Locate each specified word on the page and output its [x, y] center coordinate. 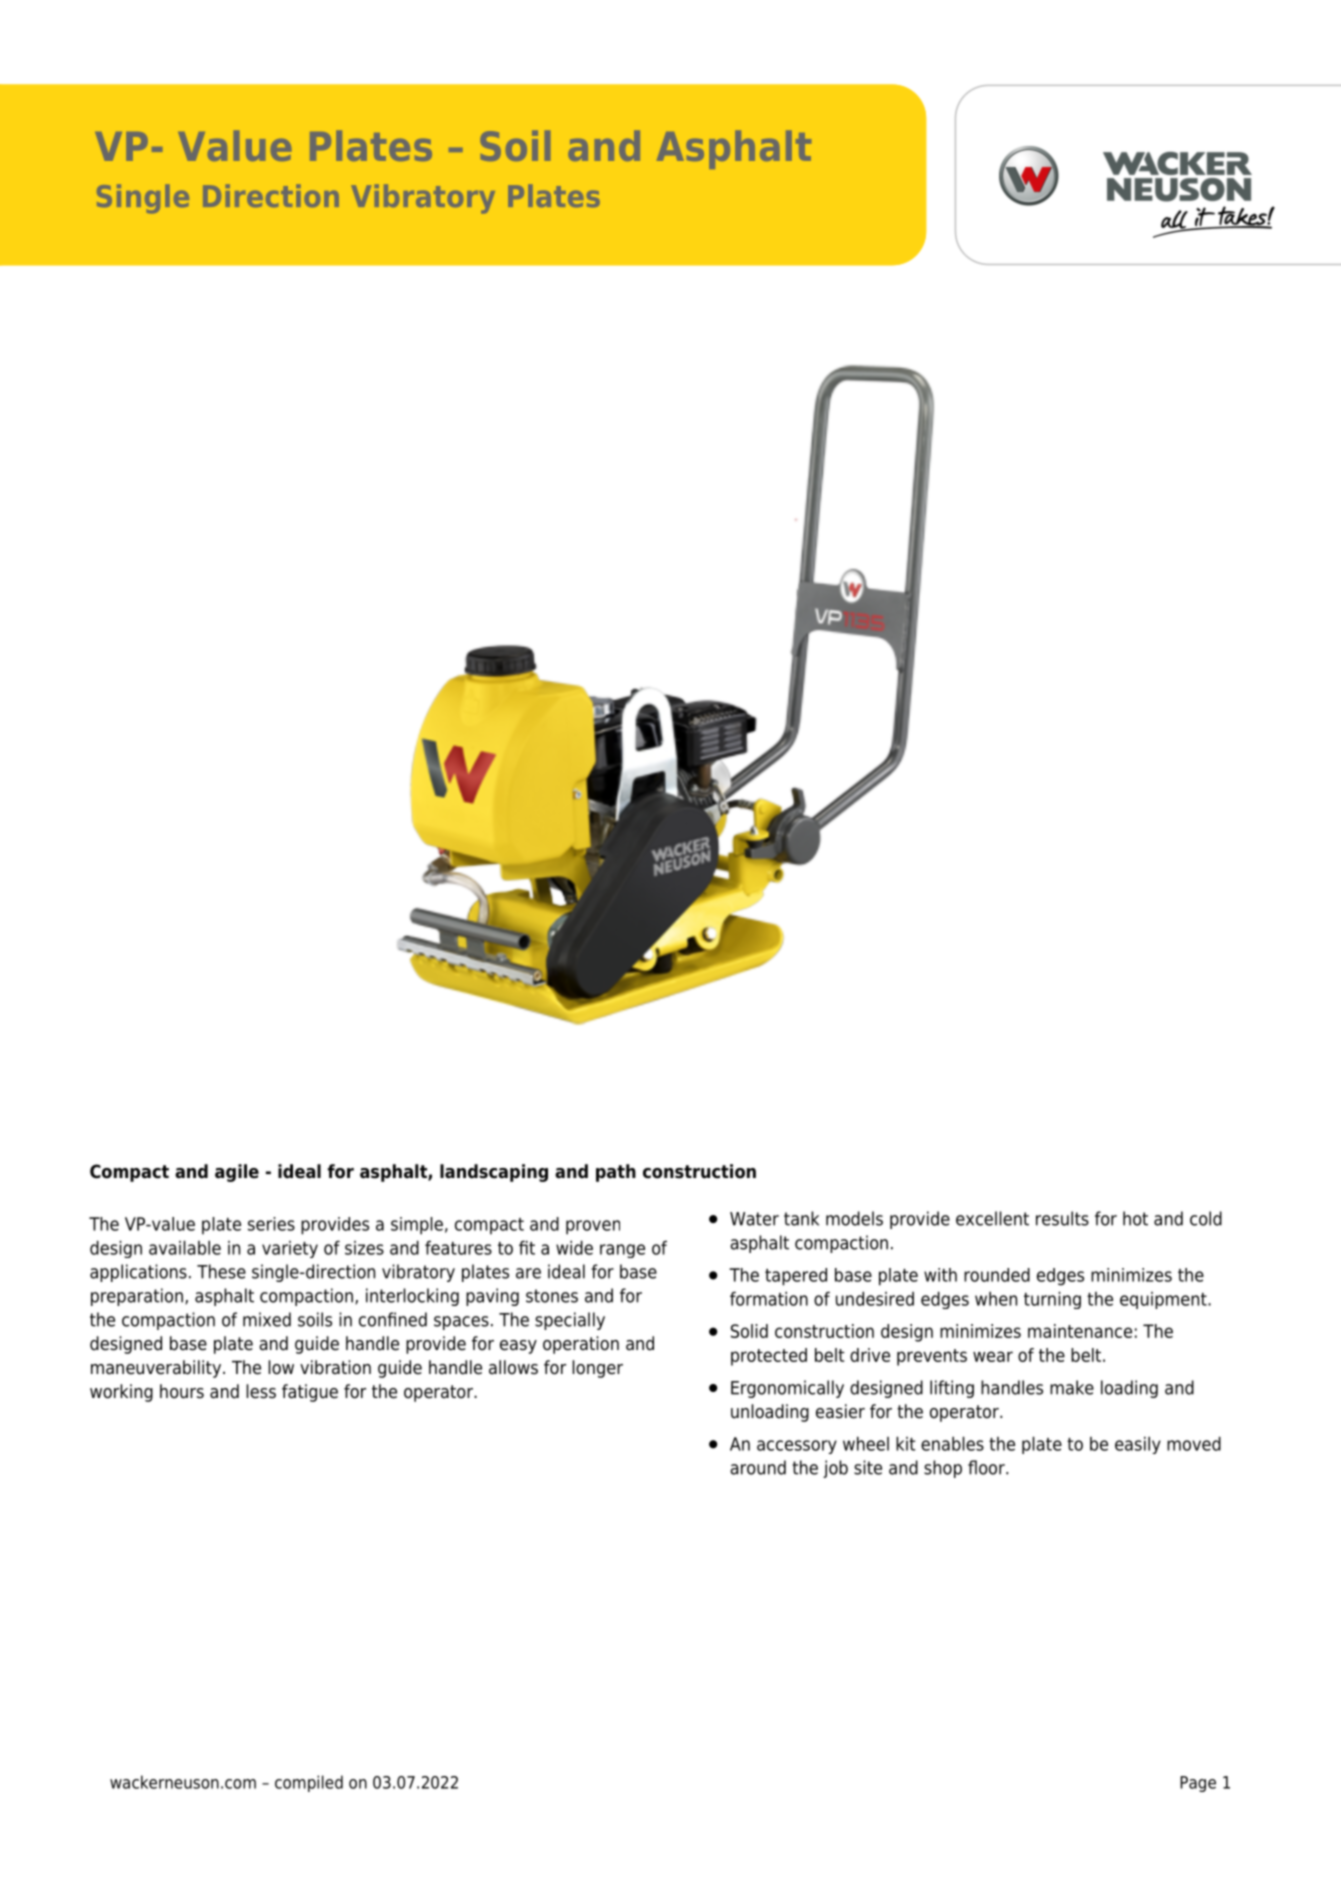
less [261, 1391]
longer [597, 1369]
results [1062, 1218]
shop [943, 1469]
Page [1198, 1784]
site [868, 1467]
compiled [309, 1783]
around [758, 1467]
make [1072, 1387]
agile [237, 1173]
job [835, 1469]
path [616, 1173]
